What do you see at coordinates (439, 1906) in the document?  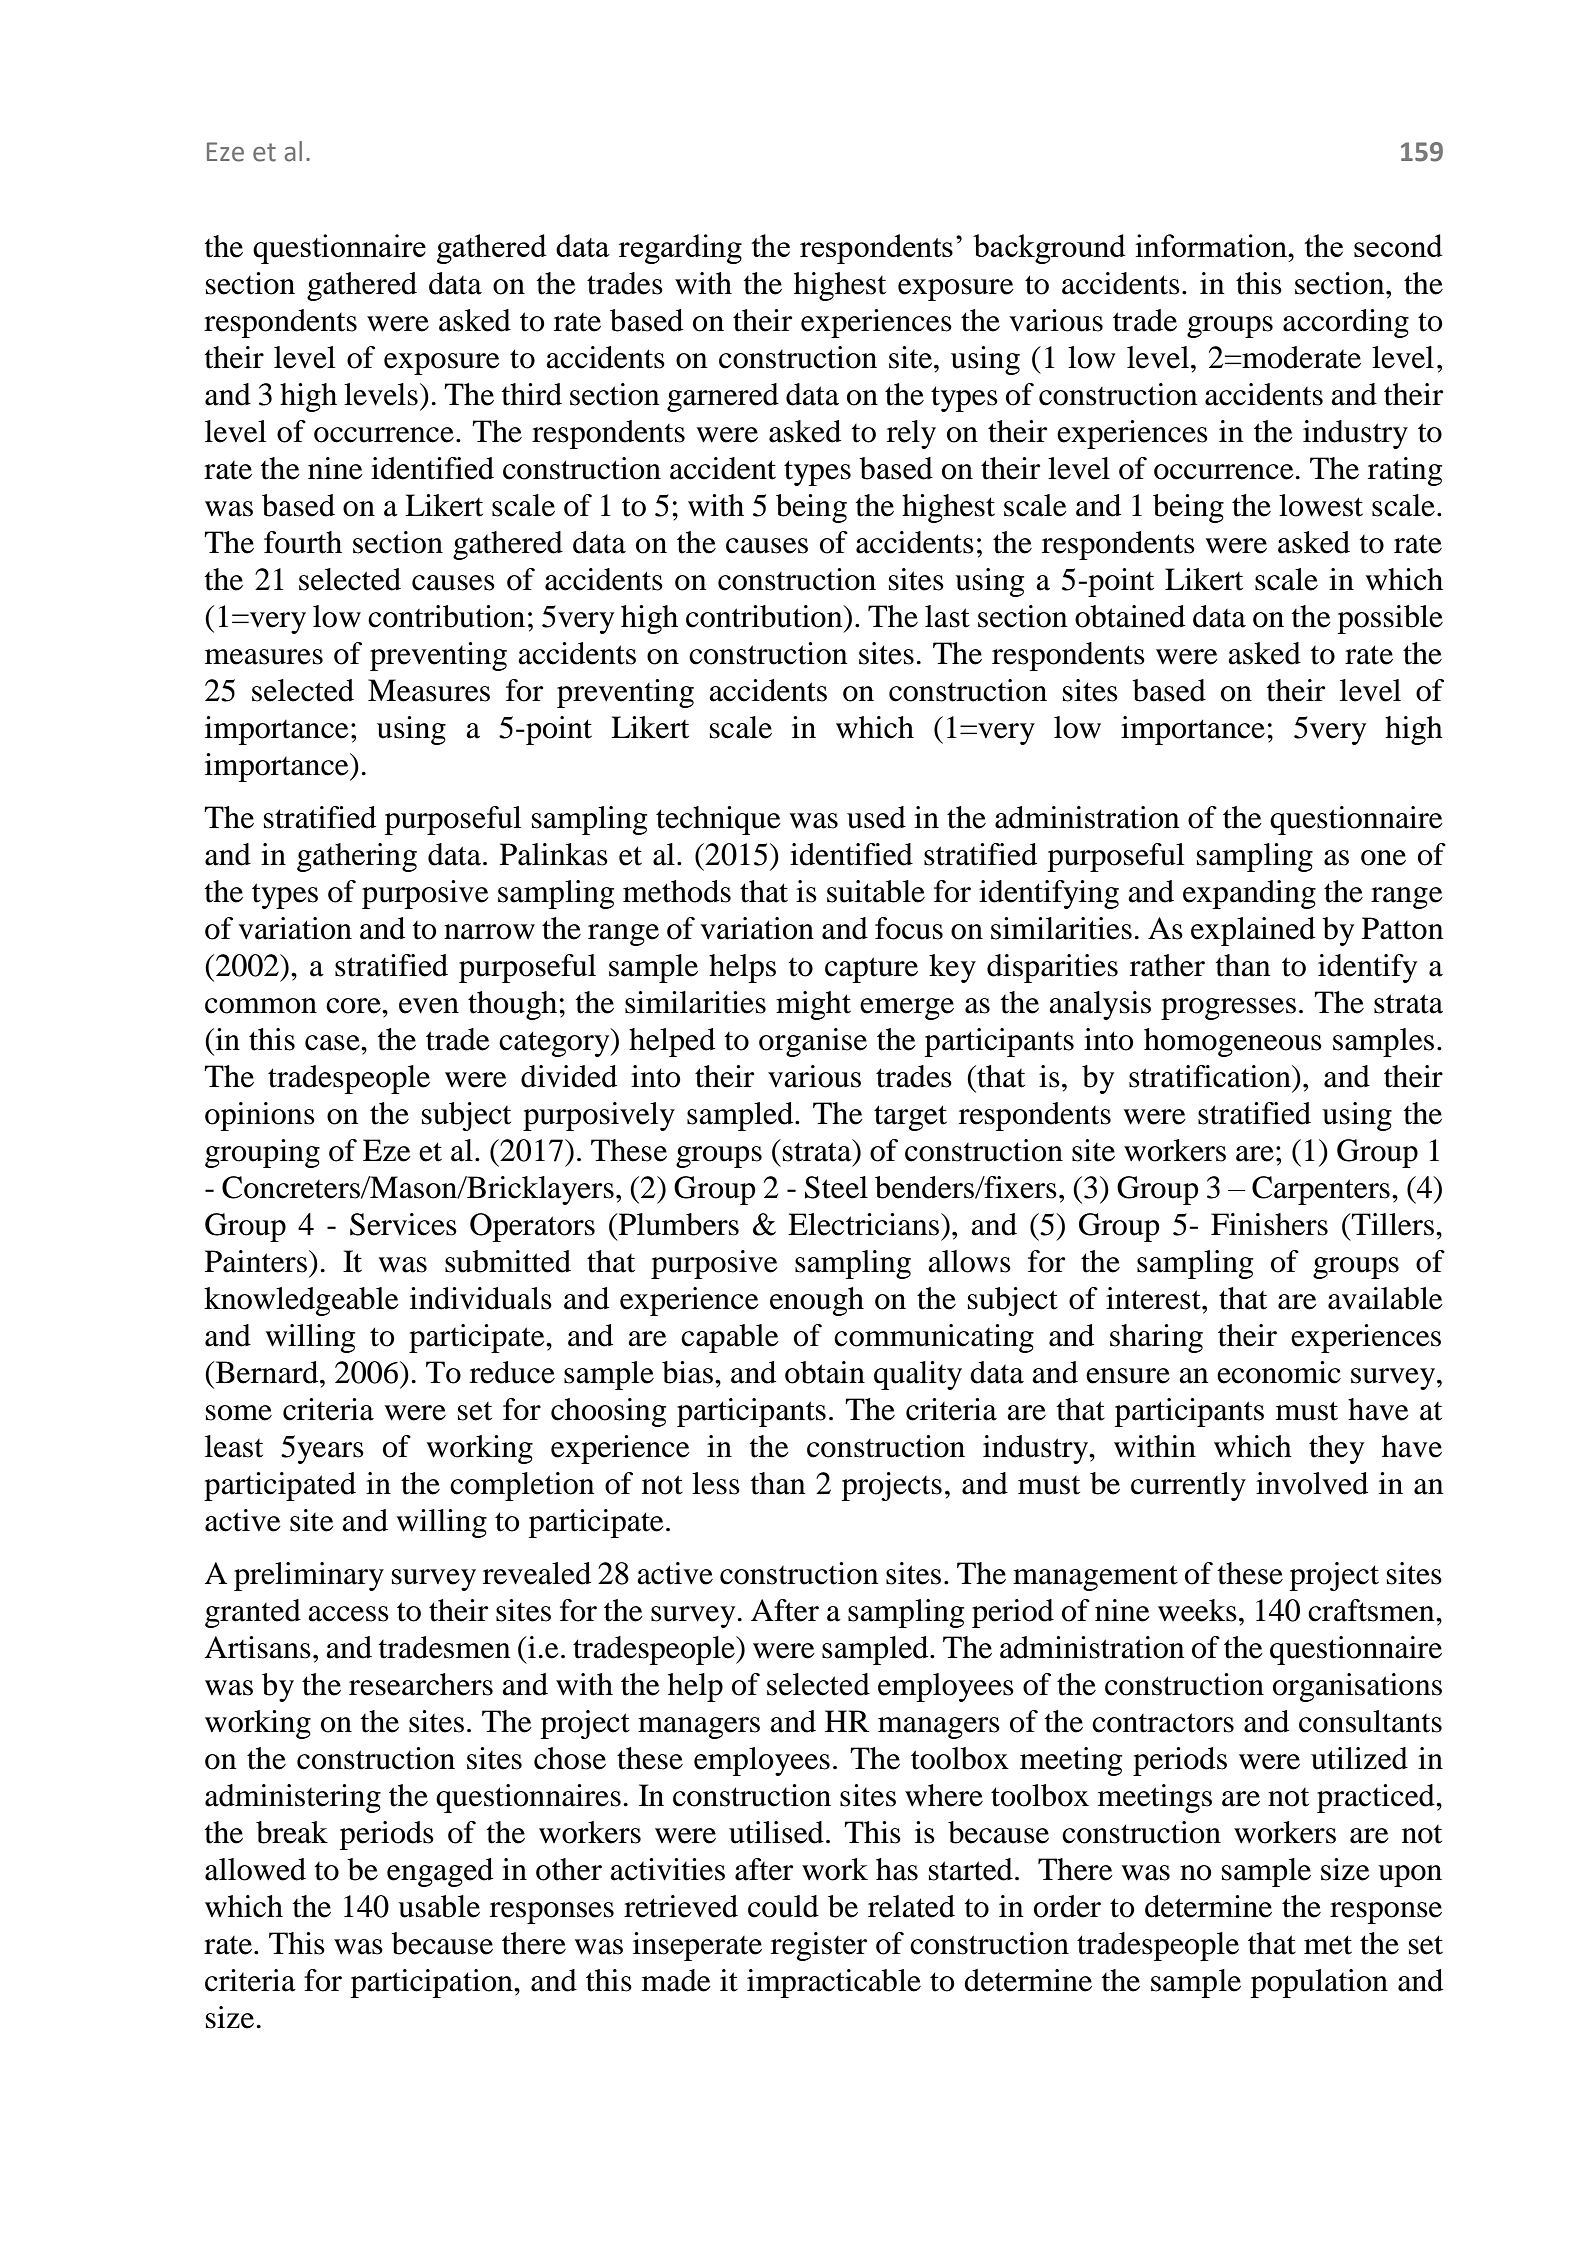 I see `usable` at bounding box center [439, 1906].
